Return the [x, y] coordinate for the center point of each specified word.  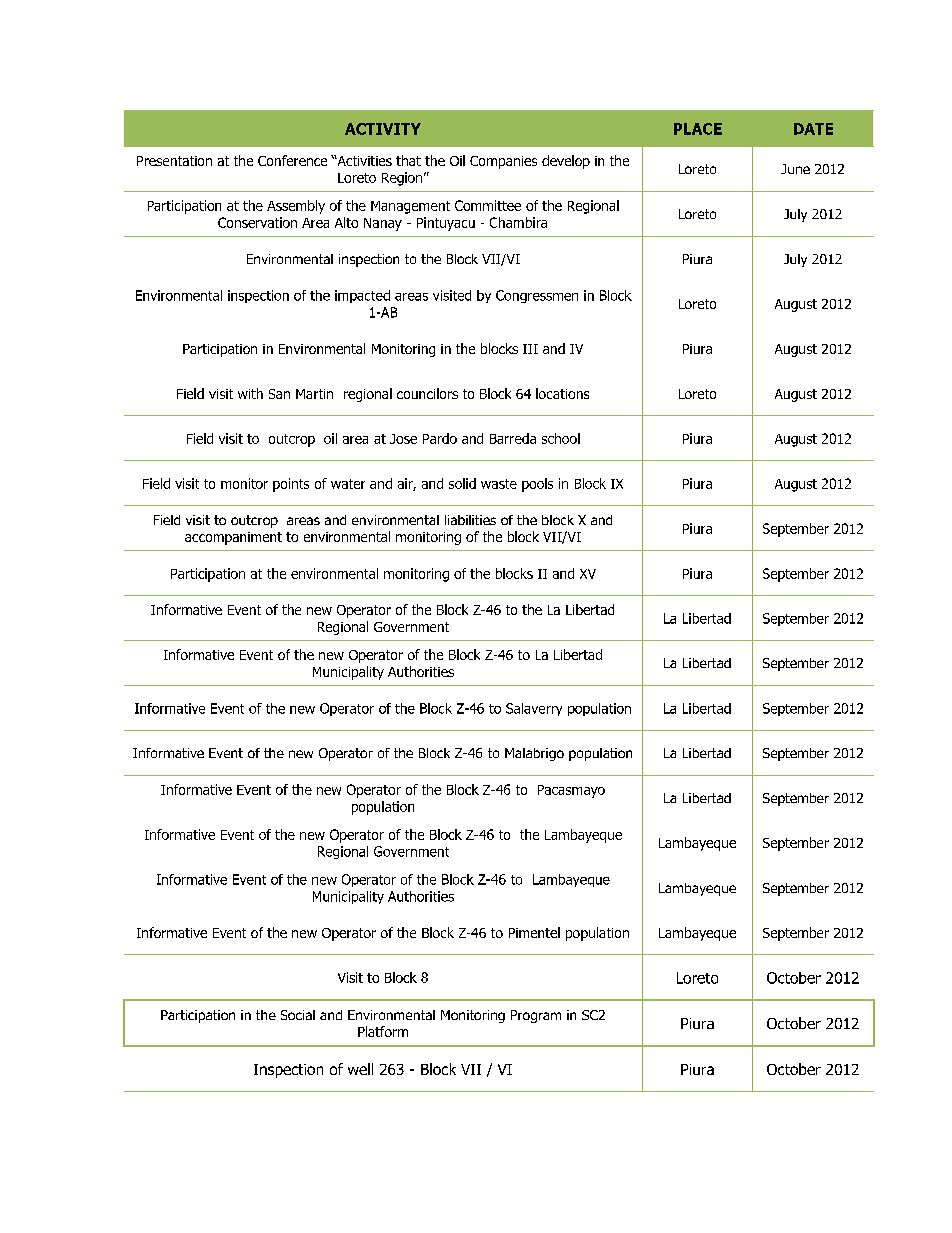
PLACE [698, 129]
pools [537, 485]
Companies [503, 162]
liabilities [470, 520]
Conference [292, 160]
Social [298, 1015]
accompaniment [233, 538]
